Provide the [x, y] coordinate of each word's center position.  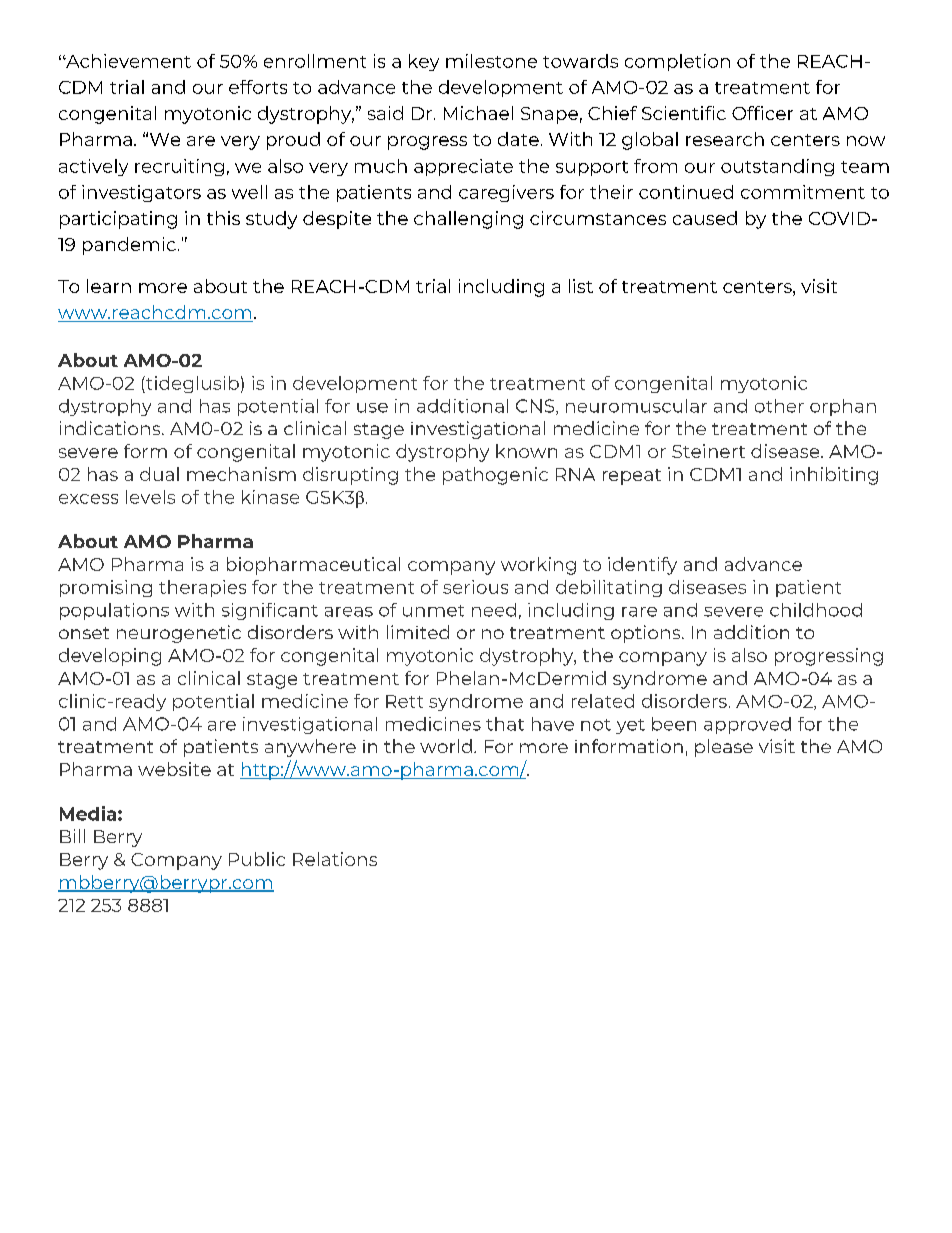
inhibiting [834, 476]
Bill [72, 836]
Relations [335, 859]
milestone [491, 61]
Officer [762, 113]
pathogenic [495, 476]
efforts [258, 87]
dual [159, 474]
